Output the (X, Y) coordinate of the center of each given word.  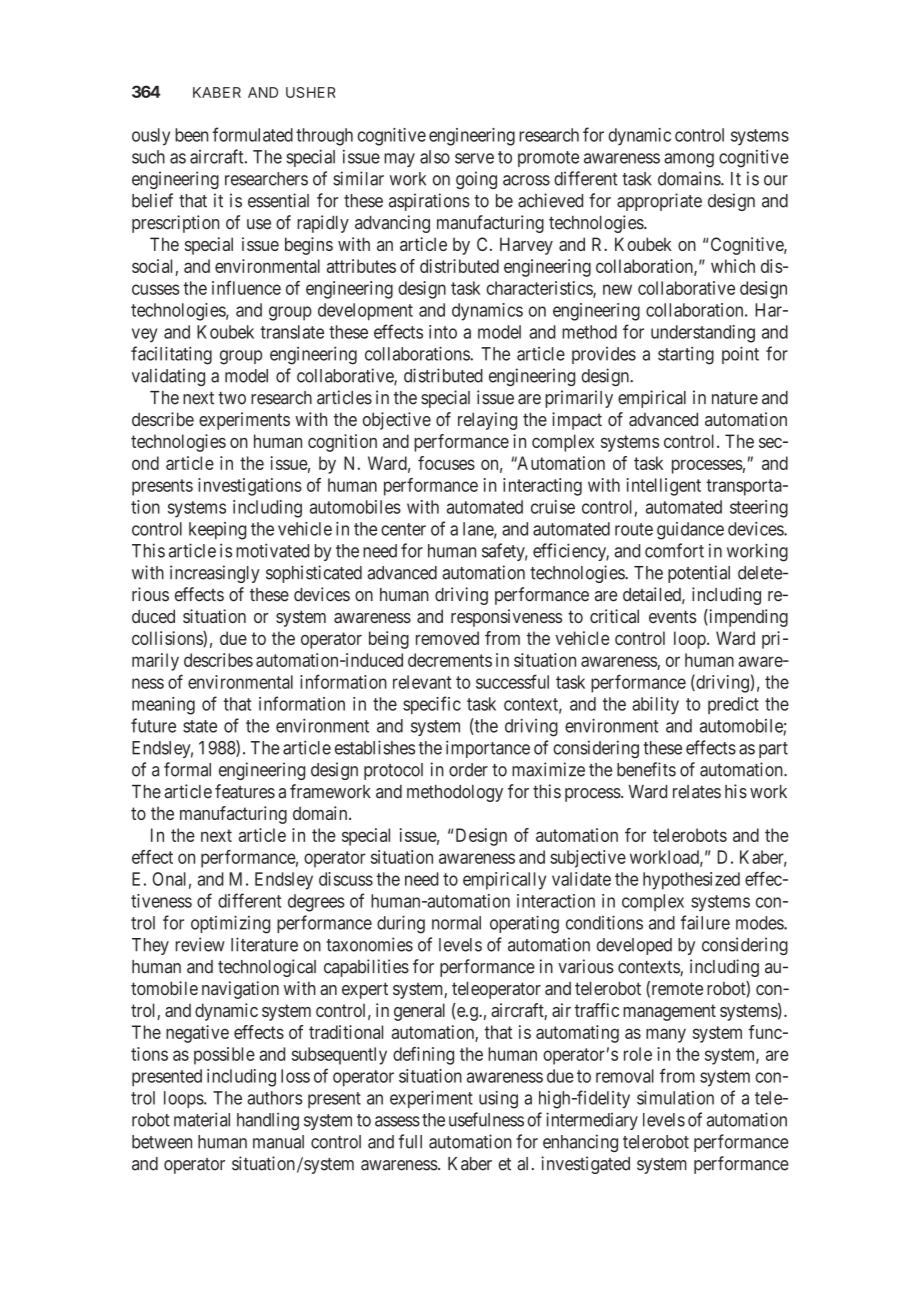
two (232, 398)
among (689, 160)
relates (697, 792)
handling (268, 1121)
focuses (446, 463)
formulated (253, 134)
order (468, 770)
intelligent (664, 487)
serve (474, 158)
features (245, 791)
